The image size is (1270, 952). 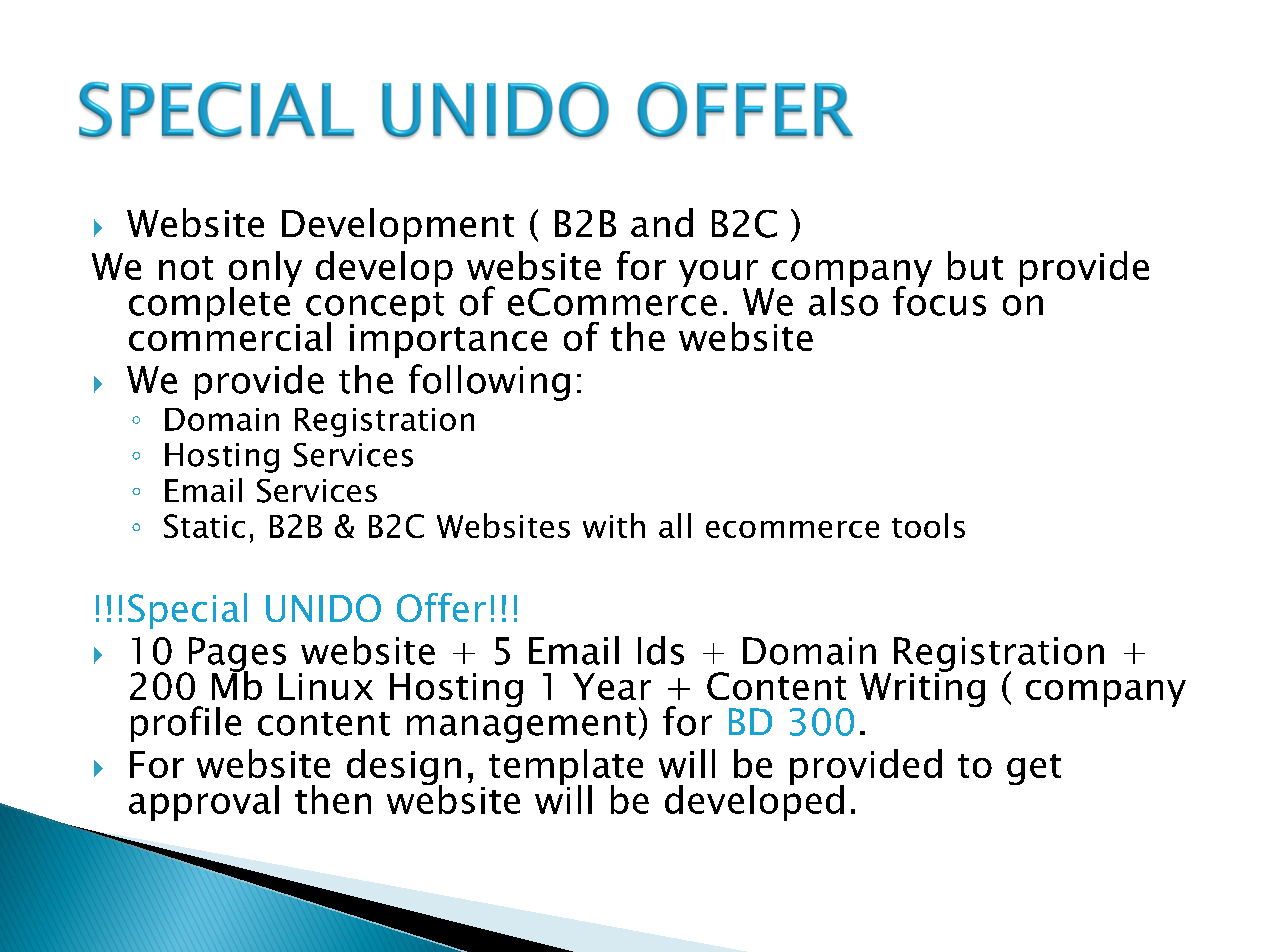 What do you see at coordinates (187, 611) in the screenshot?
I see `Special` at bounding box center [187, 611].
